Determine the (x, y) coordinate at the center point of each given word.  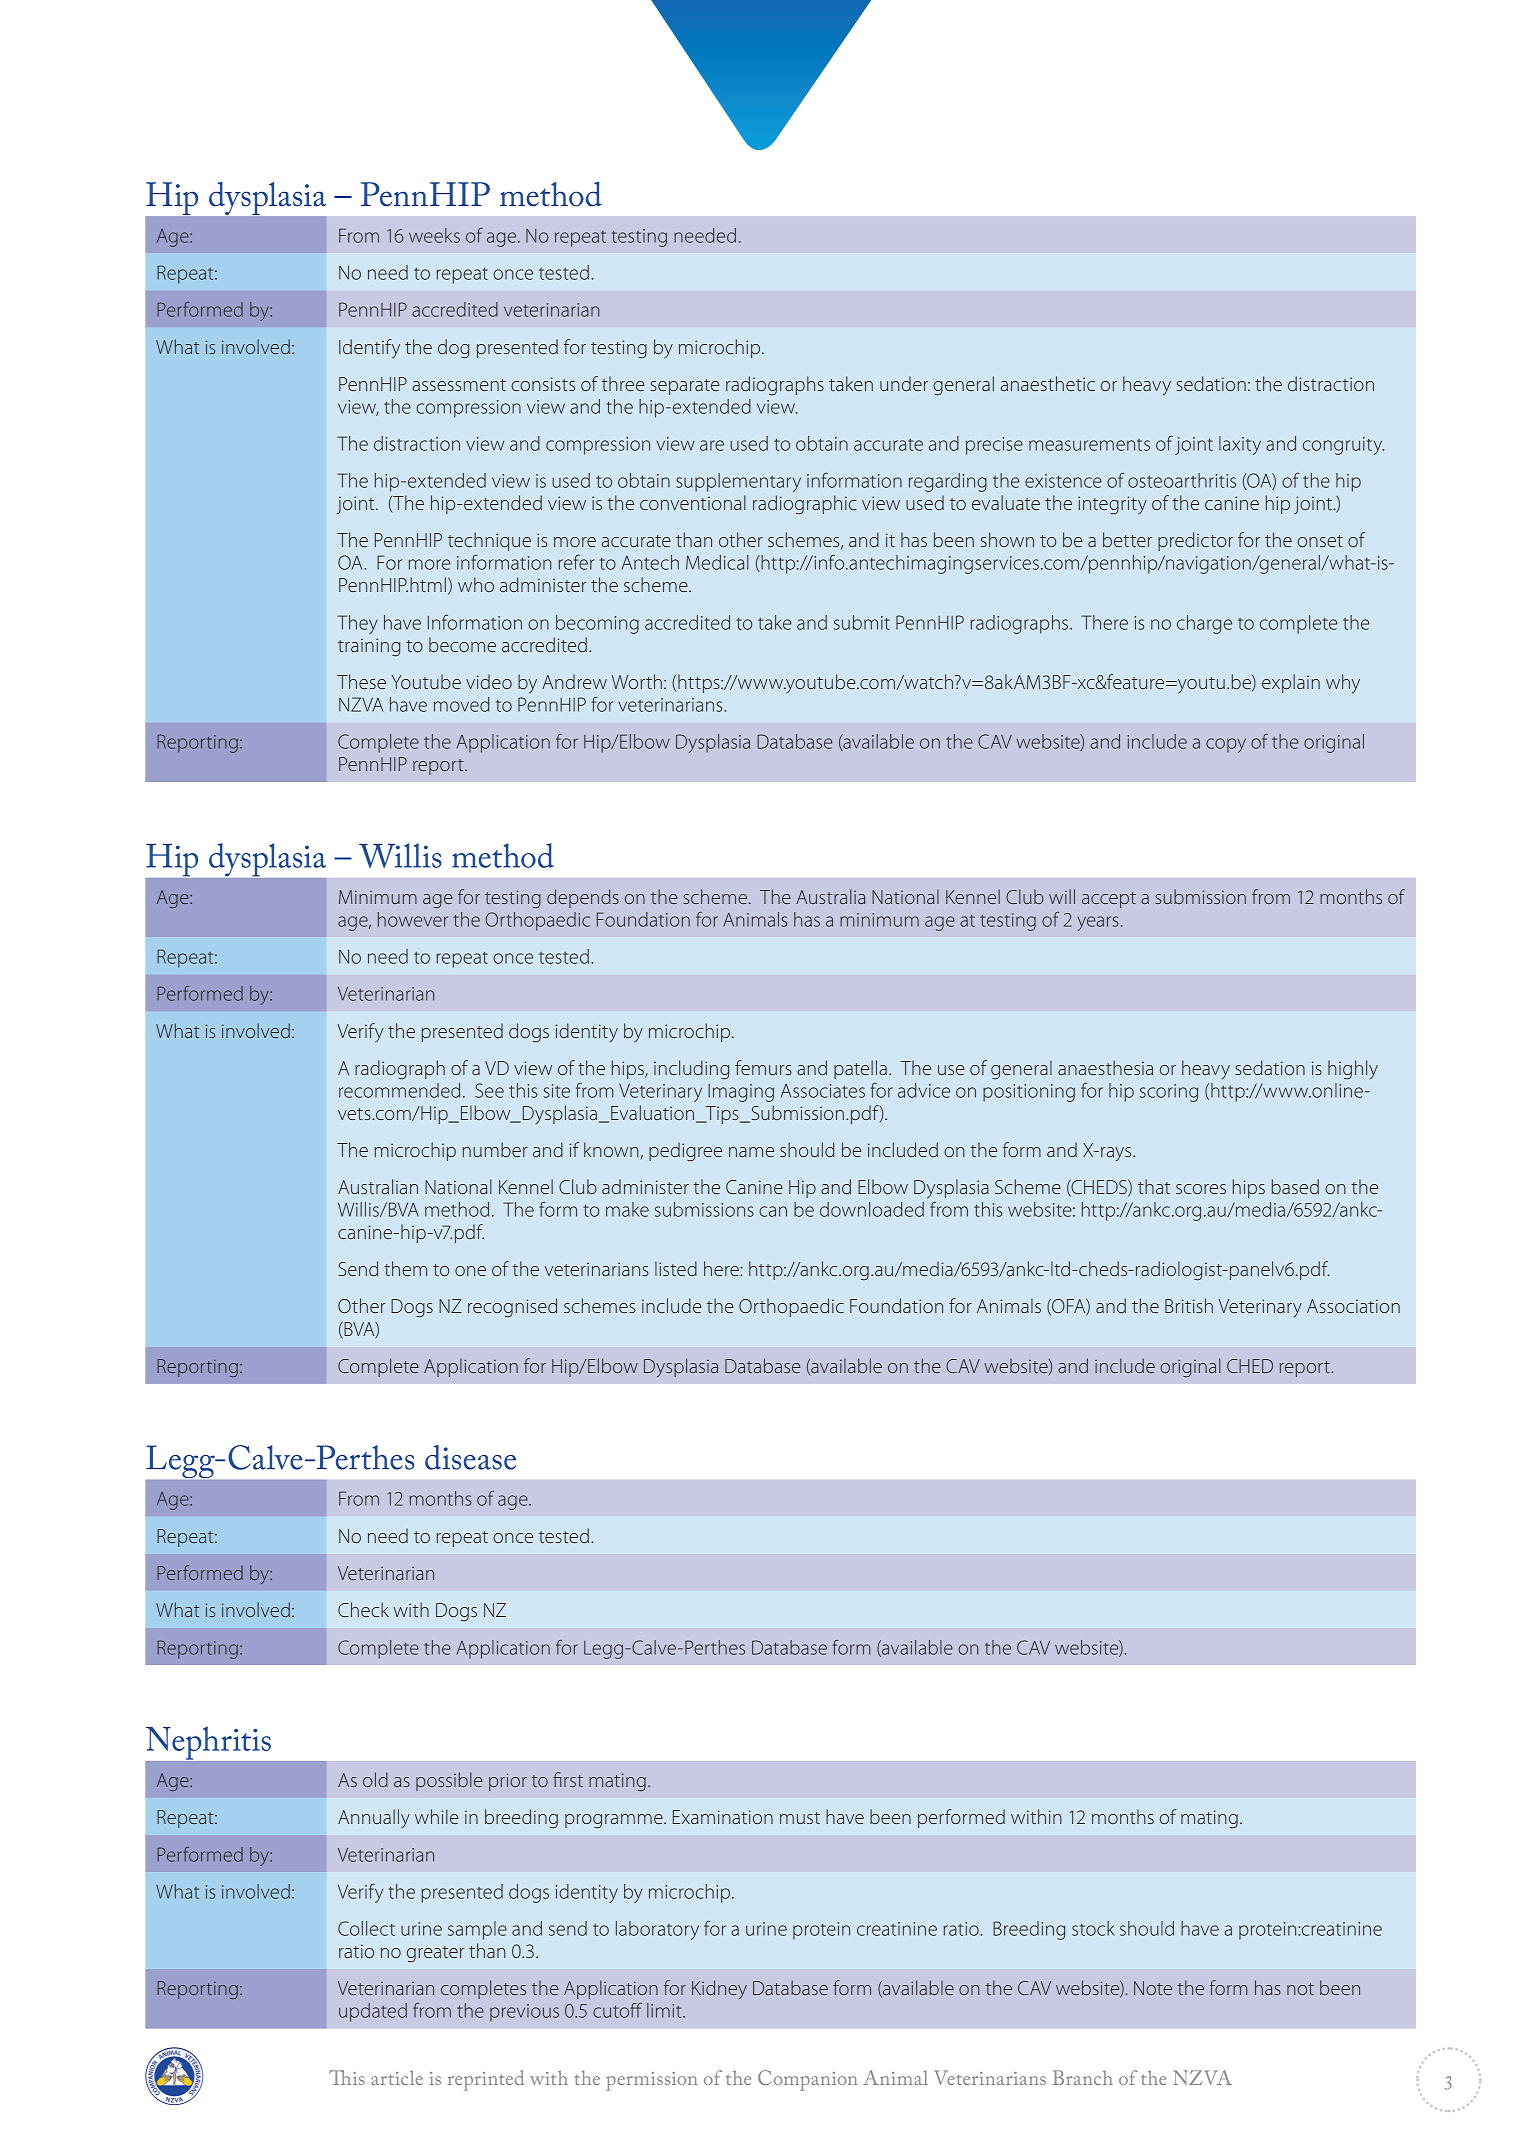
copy (1226, 745)
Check (363, 1609)
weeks (434, 235)
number (495, 1149)
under (904, 383)
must (800, 1818)
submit (862, 622)
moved (461, 704)
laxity (1240, 445)
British (1189, 1305)
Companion (808, 2080)
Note (1153, 1988)
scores (1201, 1189)
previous (524, 2013)
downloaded (872, 1209)
